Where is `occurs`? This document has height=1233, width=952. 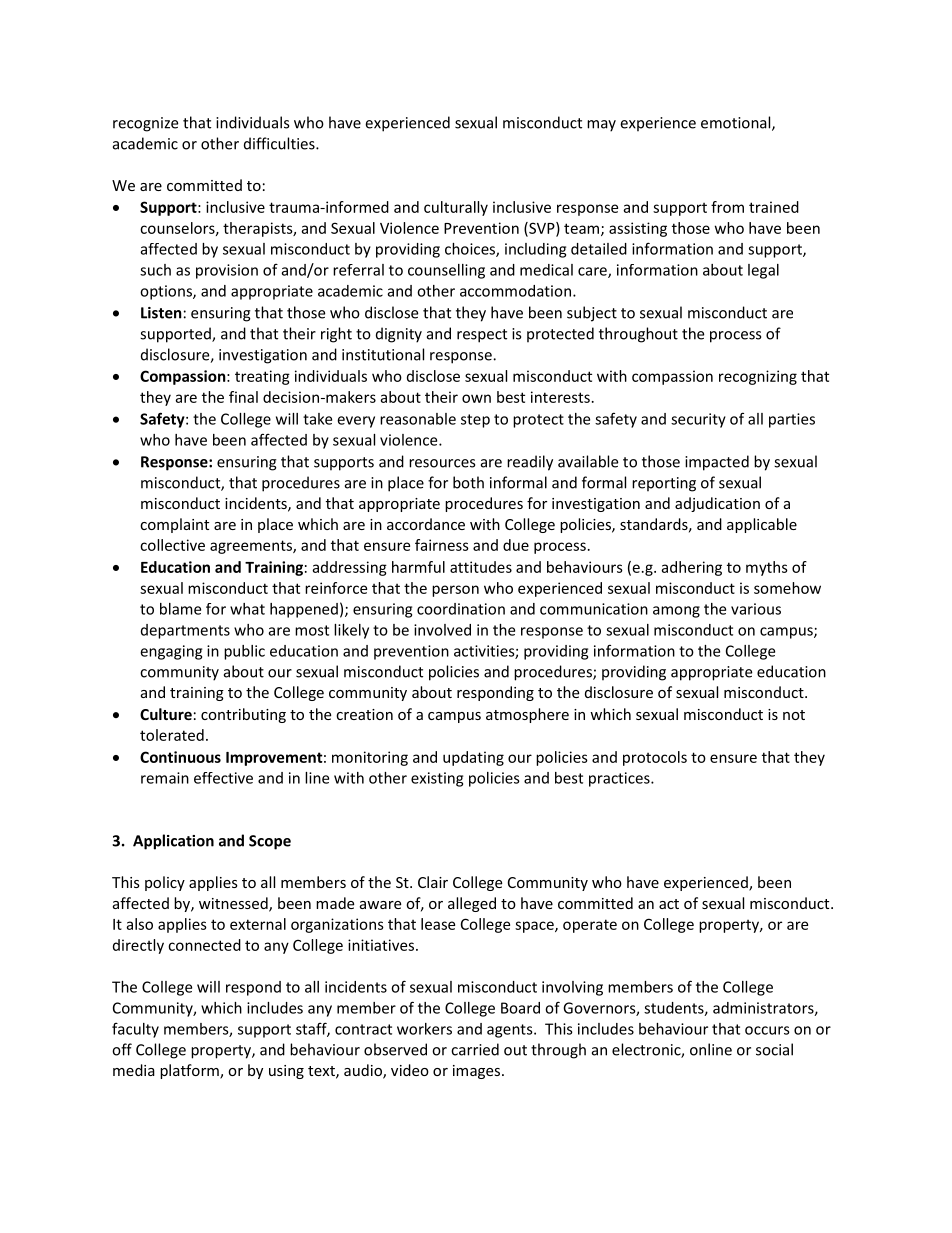 occurs is located at coordinates (767, 1030).
